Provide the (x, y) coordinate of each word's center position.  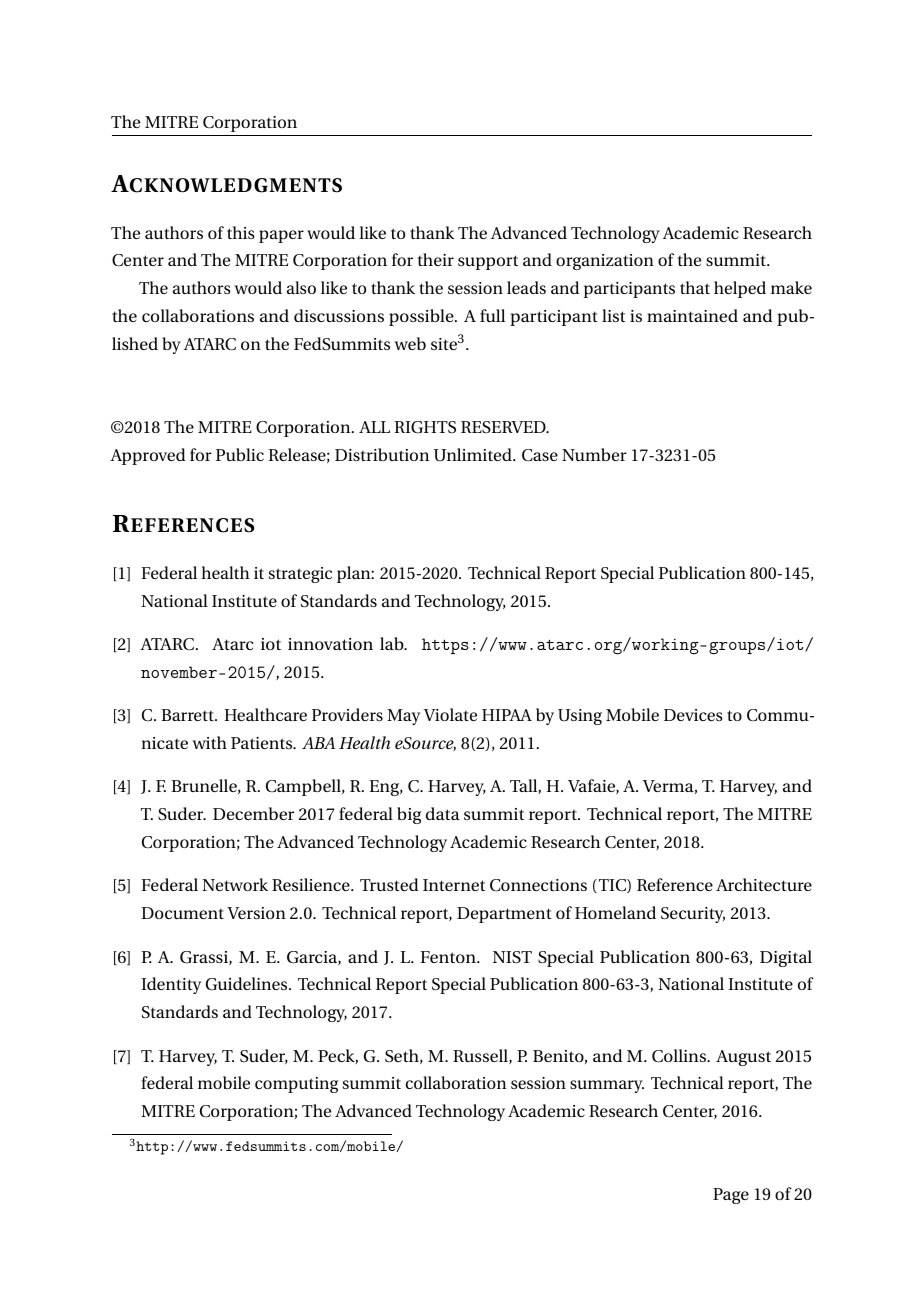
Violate (450, 714)
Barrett (188, 715)
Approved (148, 456)
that (695, 287)
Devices (693, 715)
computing (296, 1085)
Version (256, 913)
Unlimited (474, 455)
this (241, 232)
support (488, 262)
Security (693, 915)
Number (594, 454)
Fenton (449, 957)
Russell (481, 1056)
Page (731, 1196)
